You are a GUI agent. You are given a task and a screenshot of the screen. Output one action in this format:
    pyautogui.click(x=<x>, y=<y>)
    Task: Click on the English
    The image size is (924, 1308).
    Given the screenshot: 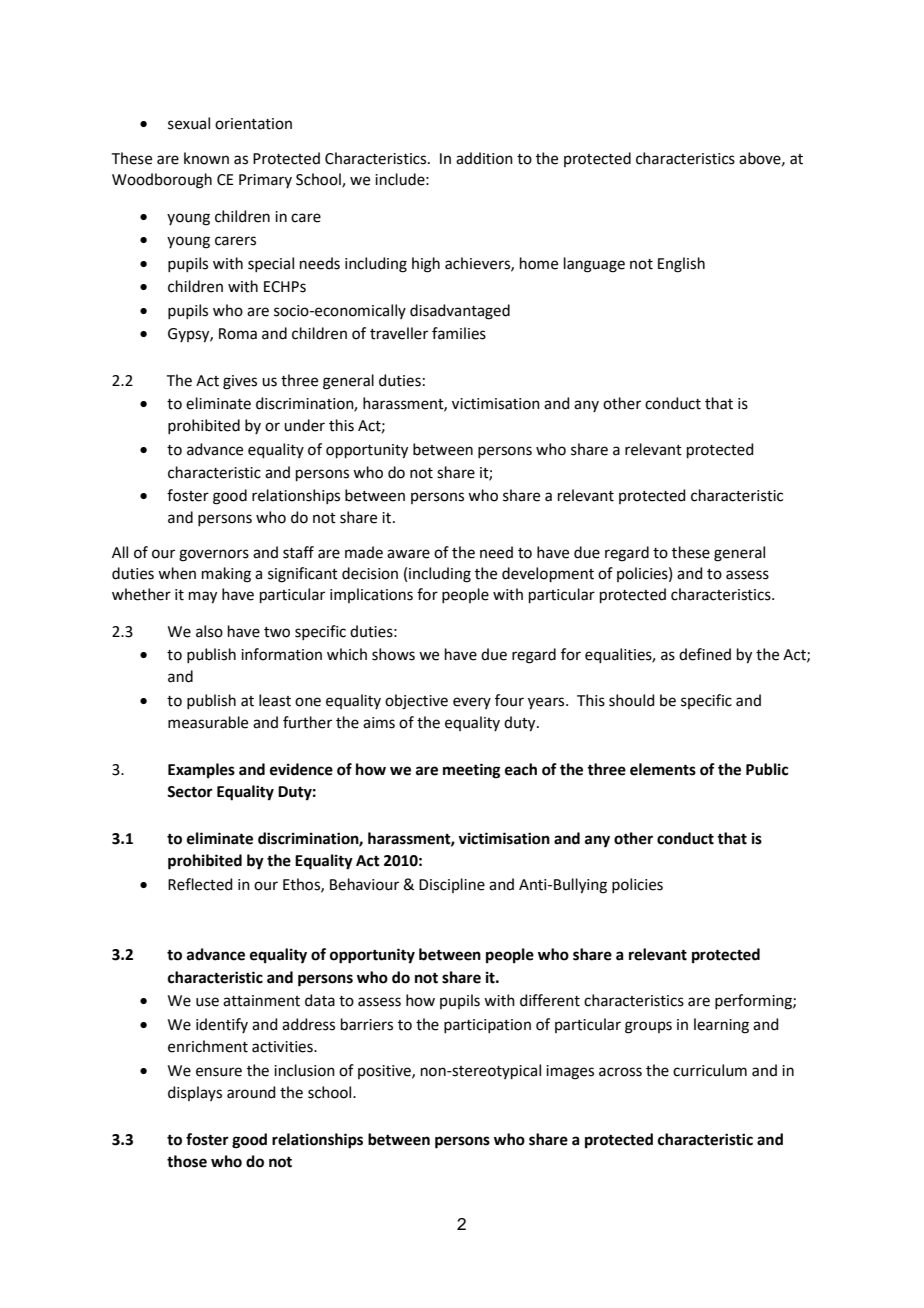 What is the action you would take?
    pyautogui.click(x=681, y=265)
